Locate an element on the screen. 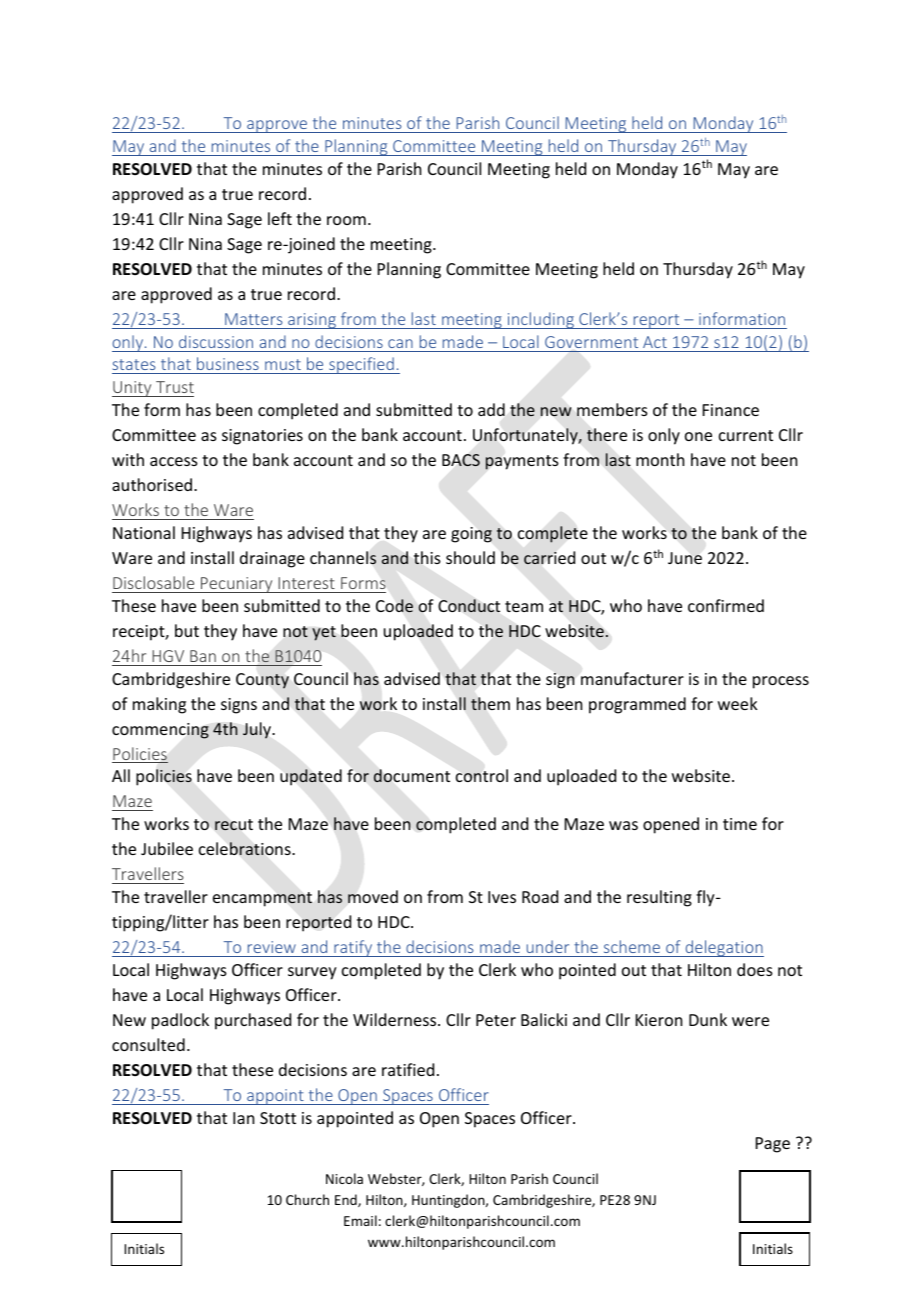 The width and height of the screenshot is (924, 1308). Email is located at coordinates (360, 1220).
